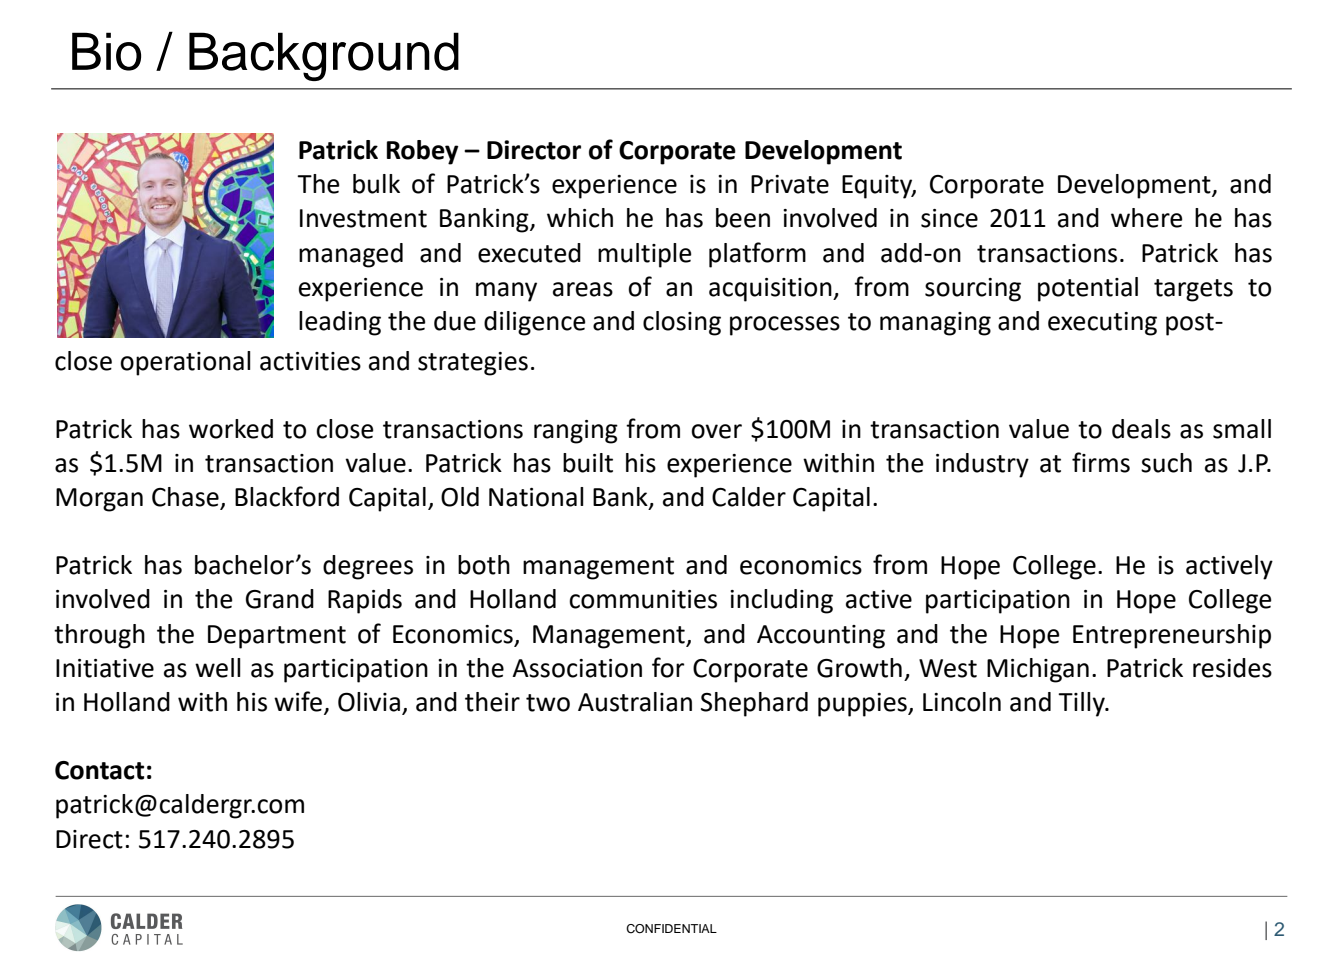 The height and width of the screenshot is (959, 1343). What do you see at coordinates (310, 361) in the screenshot?
I see `activities` at bounding box center [310, 361].
